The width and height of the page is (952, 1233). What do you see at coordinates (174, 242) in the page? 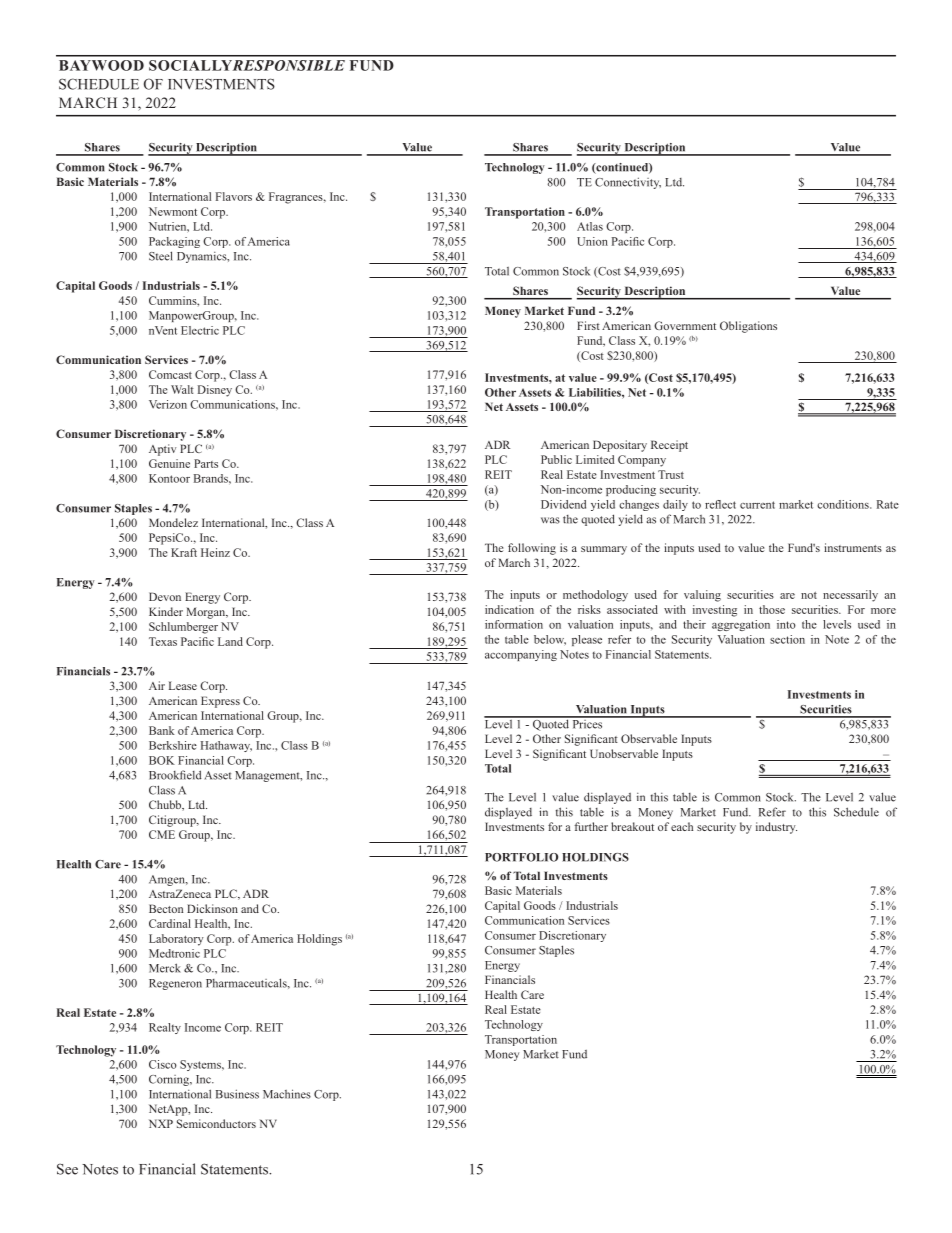
I see `Packaging` at bounding box center [174, 242].
